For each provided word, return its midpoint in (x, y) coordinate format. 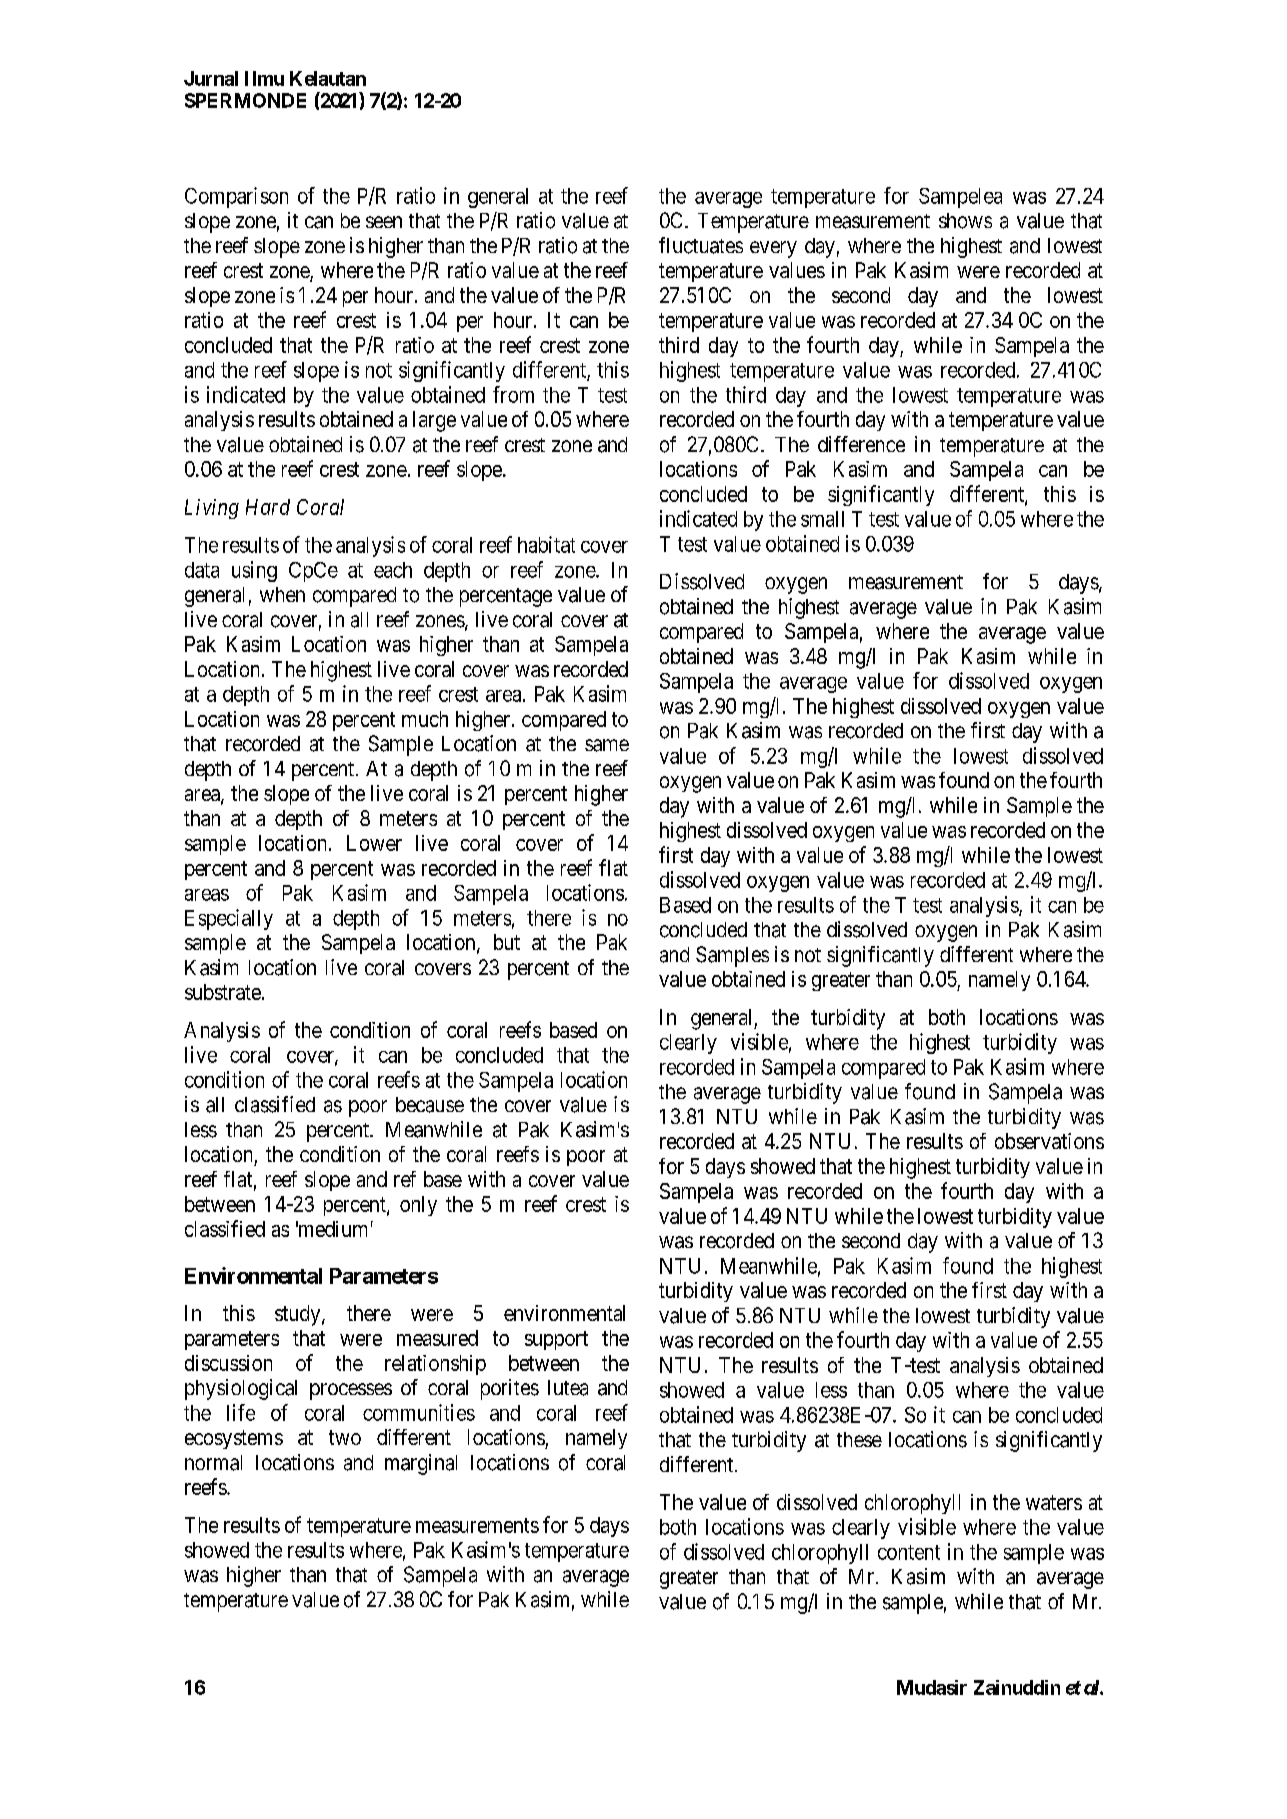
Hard (268, 507)
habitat (546, 544)
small (822, 519)
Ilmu (264, 78)
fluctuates (701, 245)
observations (1049, 1141)
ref (405, 1179)
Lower (374, 843)
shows (965, 221)
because (430, 1105)
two (345, 1437)
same (607, 745)
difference (861, 444)
